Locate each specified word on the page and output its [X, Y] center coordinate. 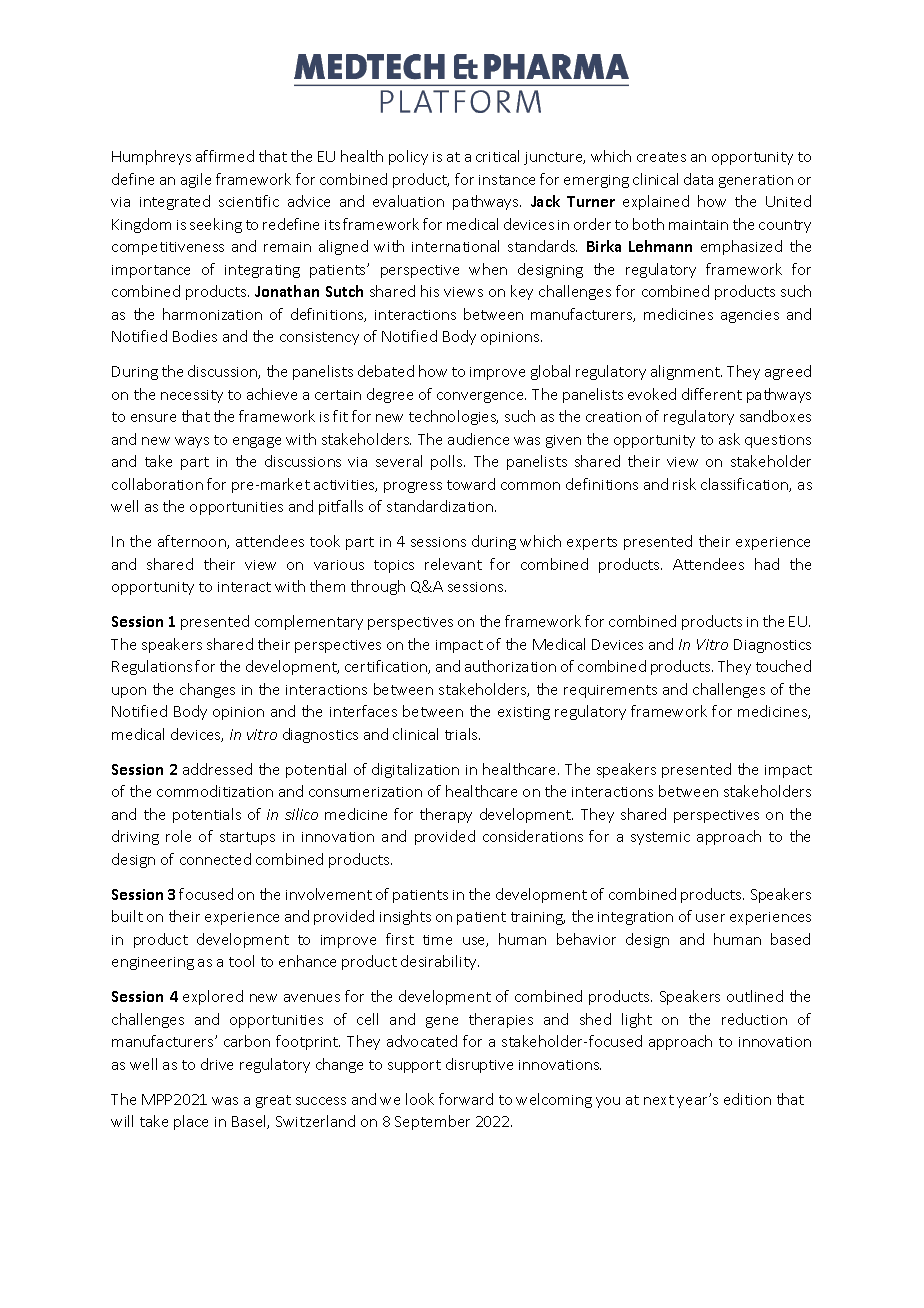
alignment [686, 372]
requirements [610, 691]
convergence [481, 397]
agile [196, 180]
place [191, 1122]
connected [215, 859]
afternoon [193, 542]
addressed [217, 769]
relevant [453, 564]
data [698, 179]
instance [507, 180]
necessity [192, 396]
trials [462, 734]
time [437, 940]
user [710, 918]
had [767, 564]
